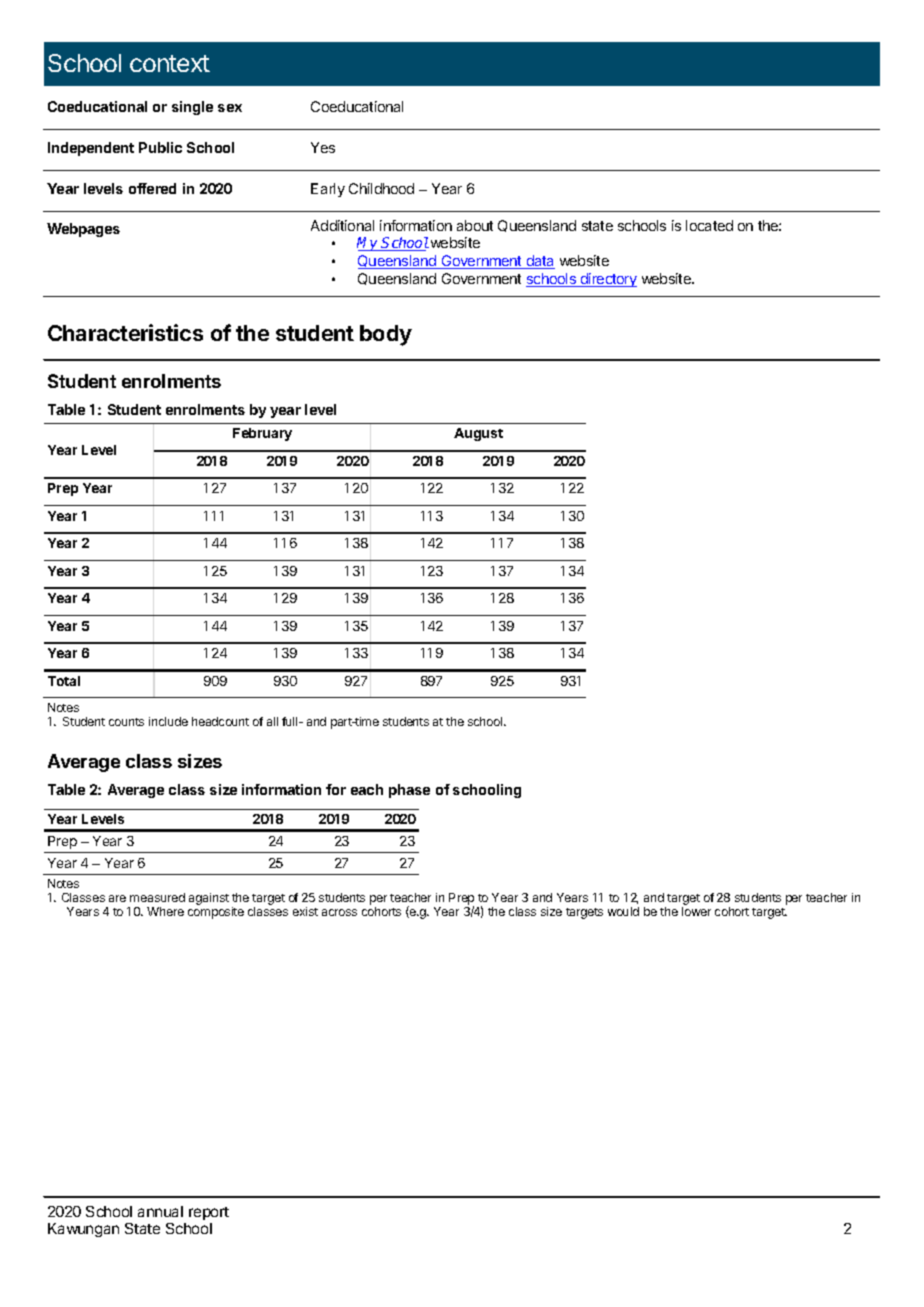 The width and height of the page is (924, 1307). I want to click on directory, so click(608, 280).
